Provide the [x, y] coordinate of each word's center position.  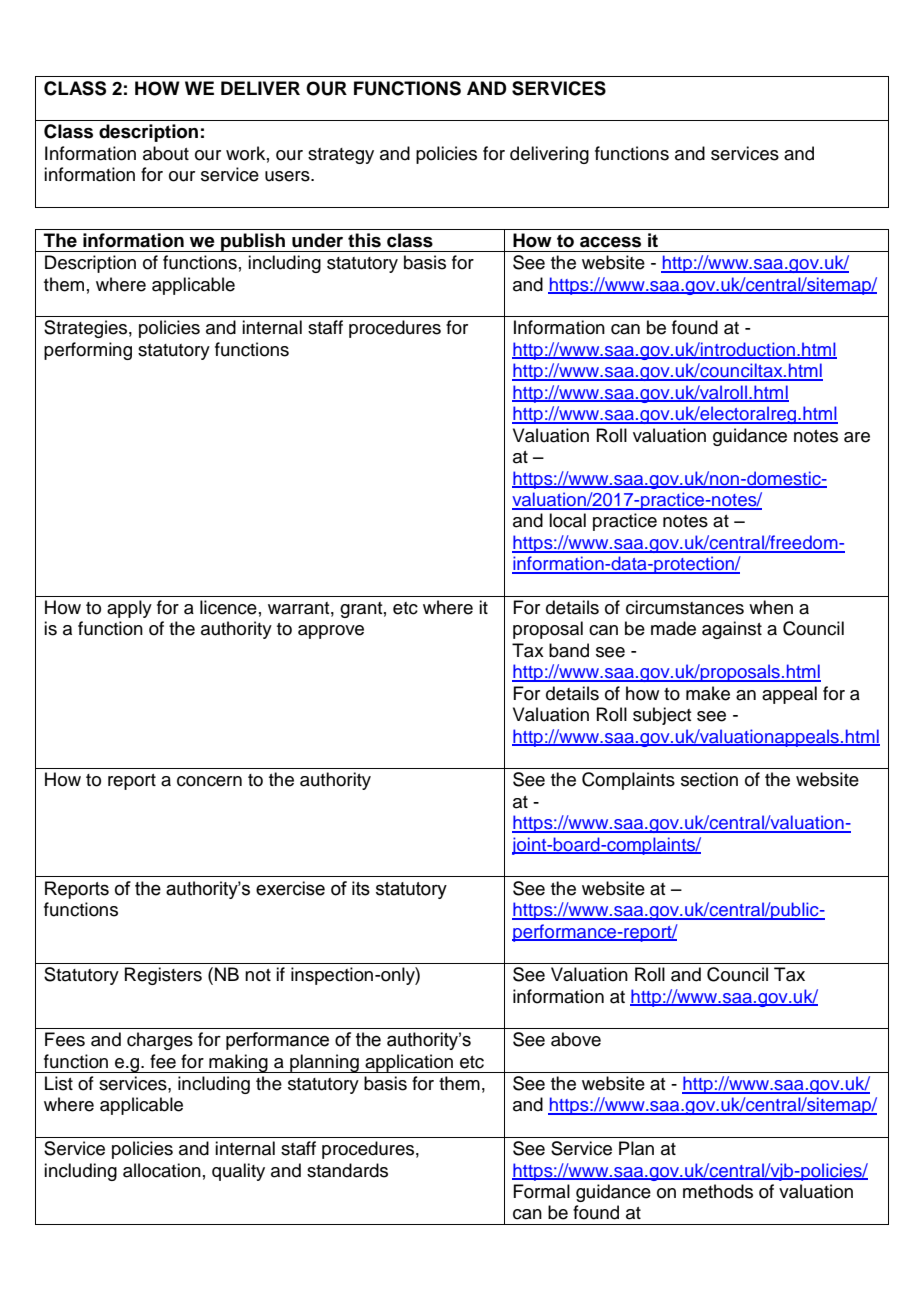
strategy [341, 156]
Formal [541, 1191]
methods [718, 1191]
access [610, 242]
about [166, 153]
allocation [162, 1170]
